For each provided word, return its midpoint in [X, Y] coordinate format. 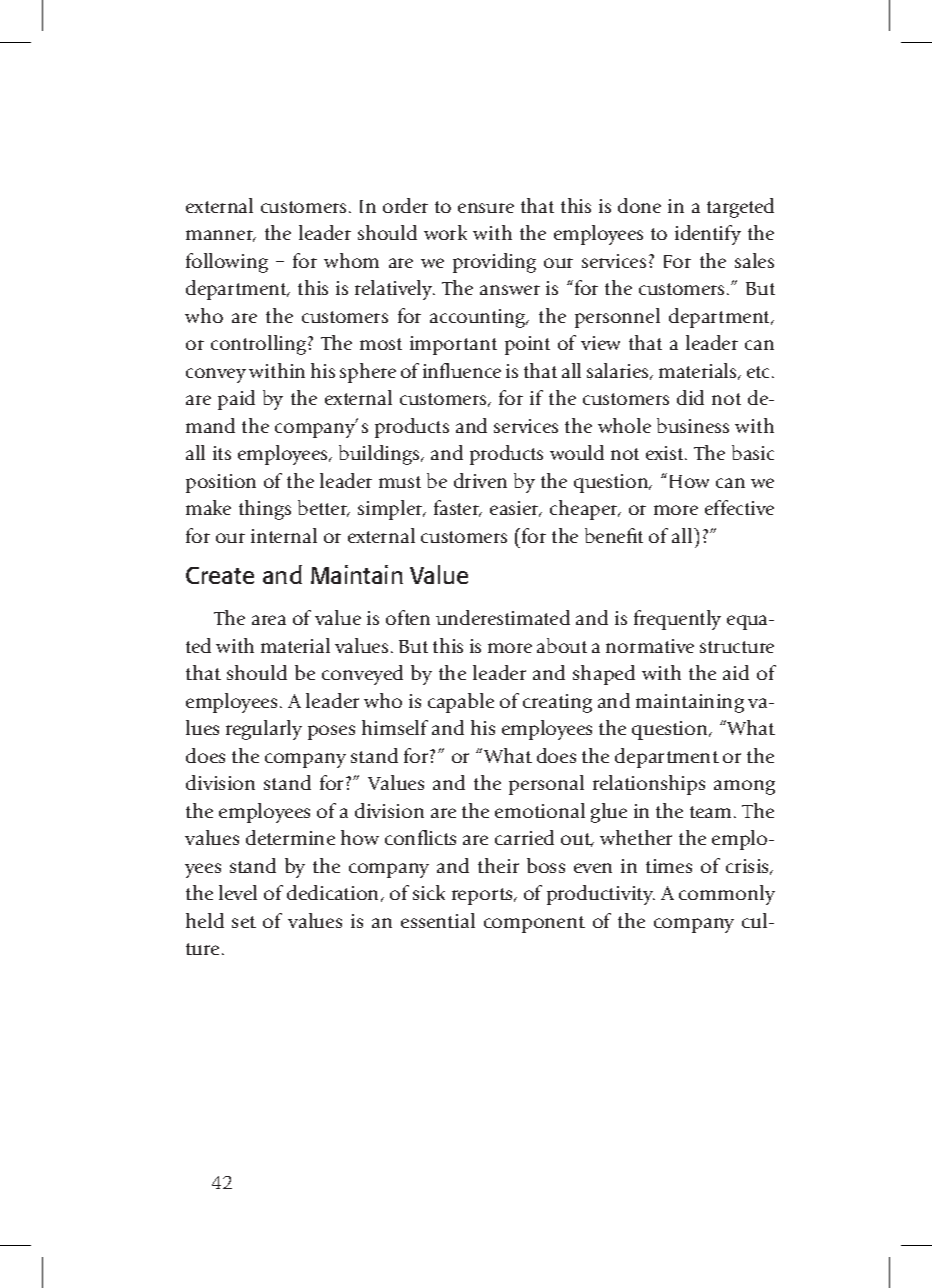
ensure [486, 208]
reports [483, 896]
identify [708, 235]
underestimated [503, 617]
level [238, 892]
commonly [727, 895]
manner [221, 236]
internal [284, 535]
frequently [677, 620]
